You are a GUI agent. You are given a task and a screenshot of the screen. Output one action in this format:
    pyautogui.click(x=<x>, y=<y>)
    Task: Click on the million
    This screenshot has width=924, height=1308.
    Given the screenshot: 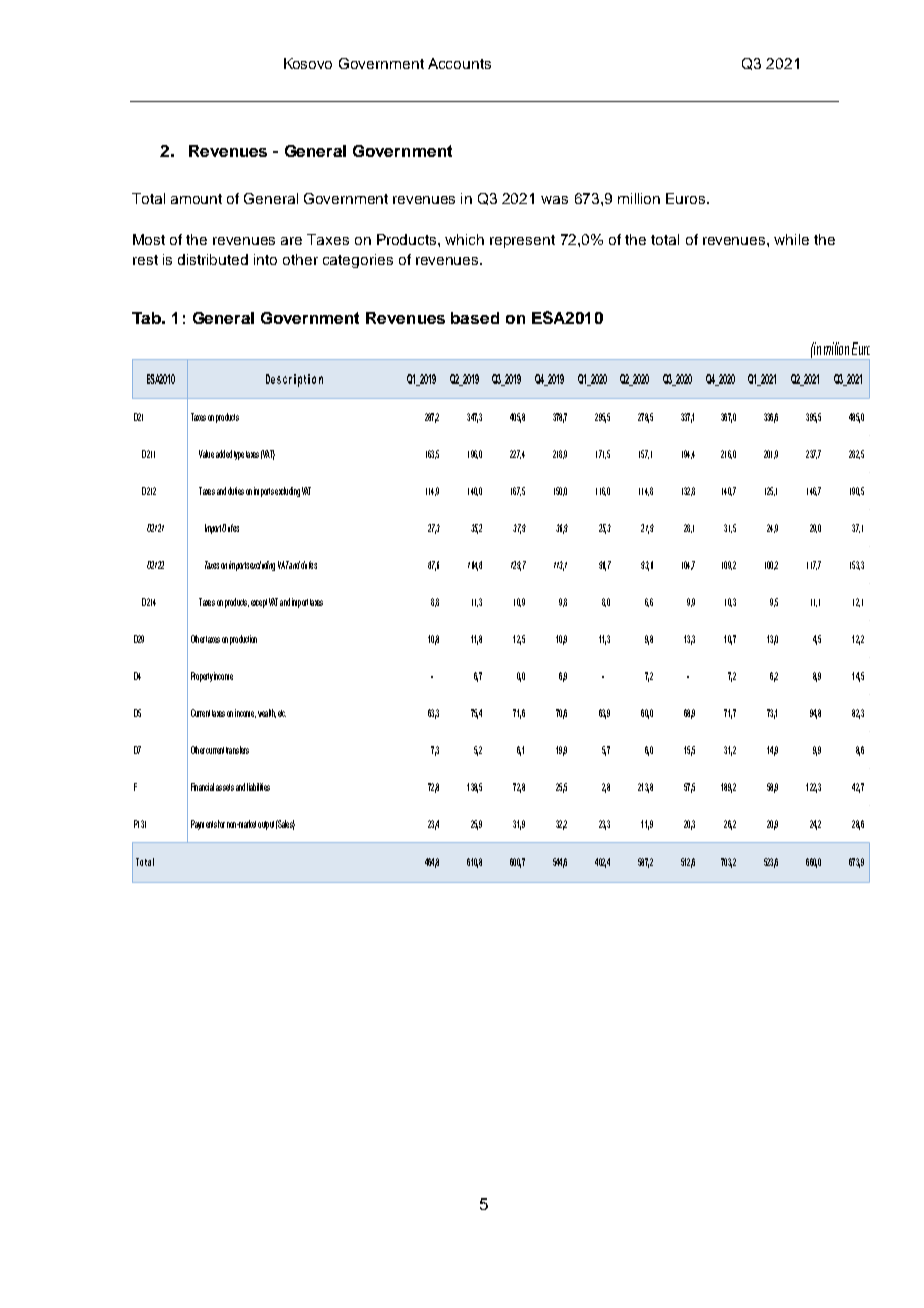 What is the action you would take?
    pyautogui.click(x=639, y=198)
